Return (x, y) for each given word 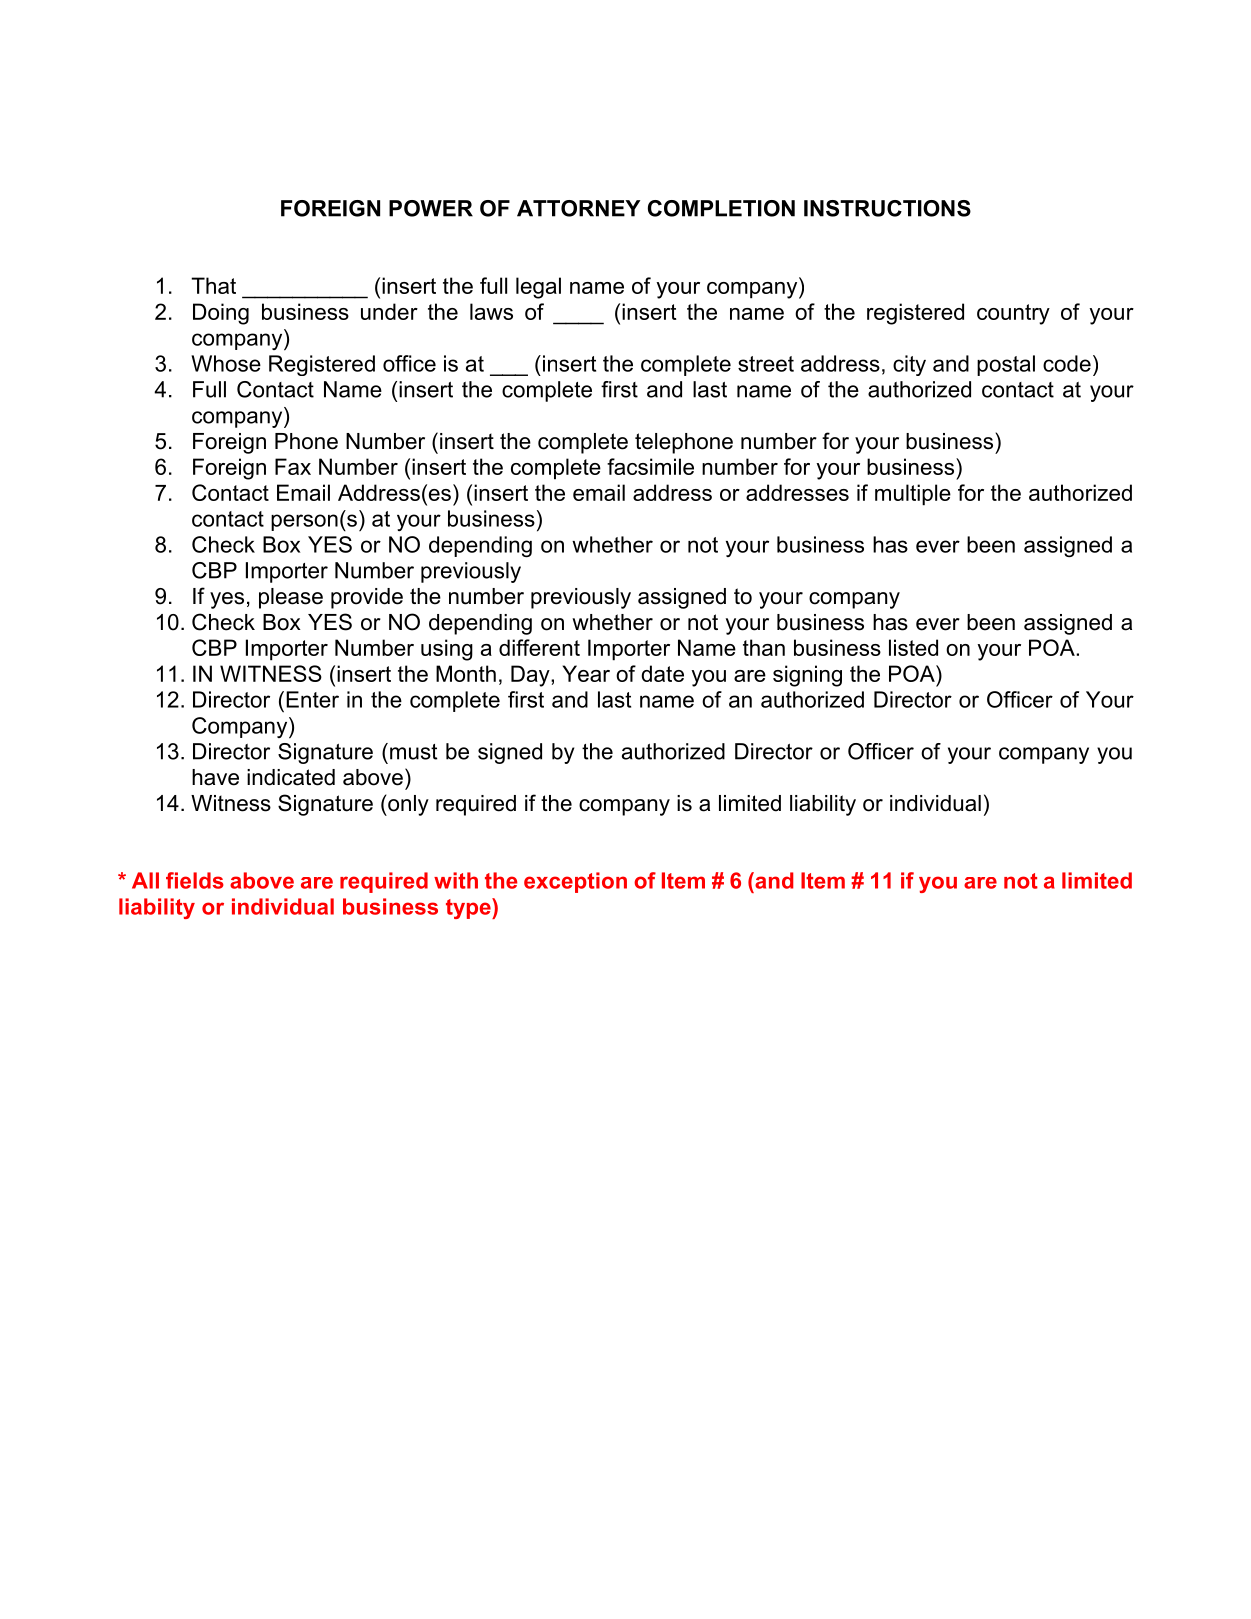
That (213, 285)
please (291, 598)
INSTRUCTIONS (887, 208)
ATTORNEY (578, 208)
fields (195, 880)
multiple (913, 495)
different (539, 647)
